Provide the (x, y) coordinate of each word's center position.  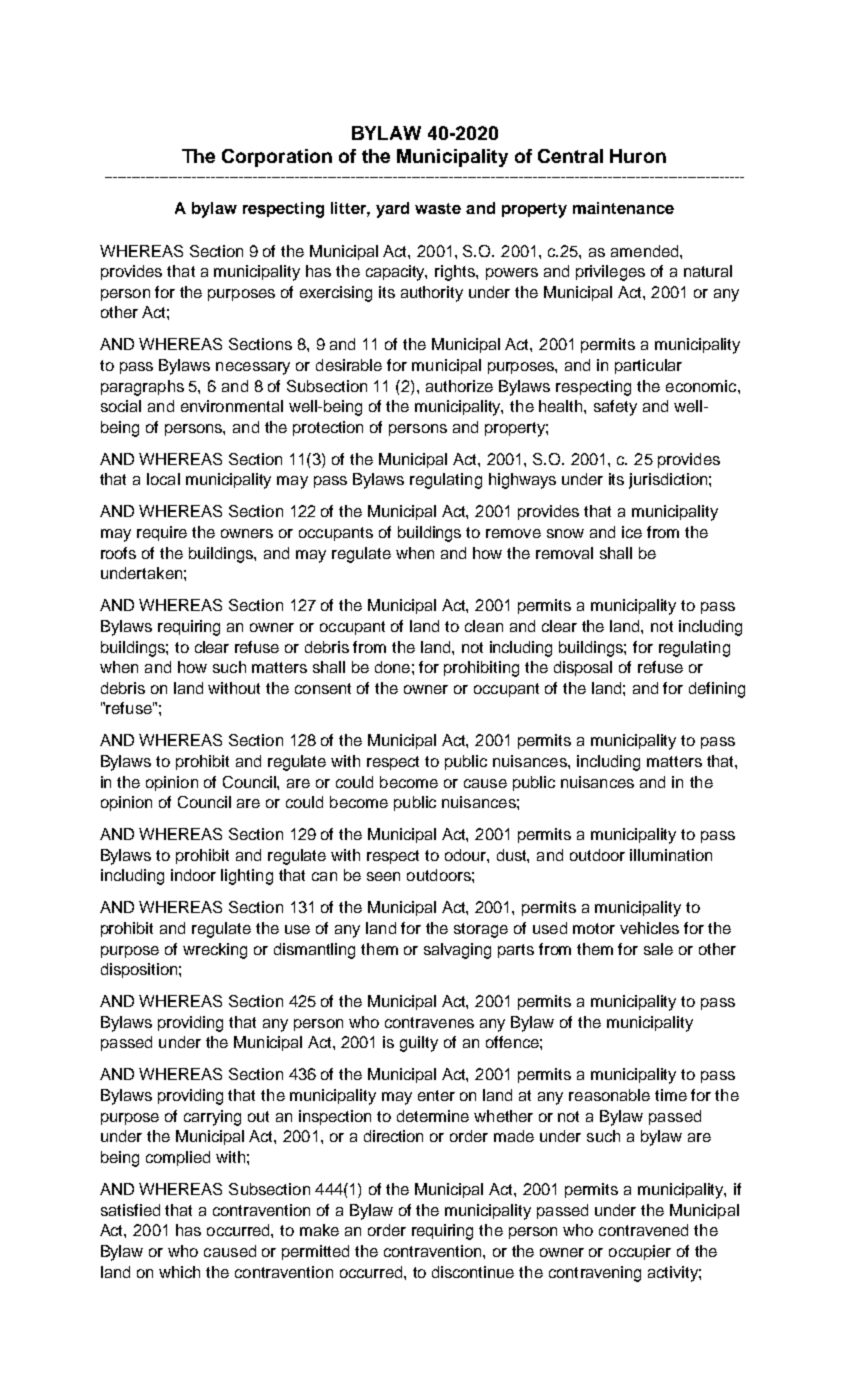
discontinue (473, 1272)
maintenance (623, 208)
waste (438, 208)
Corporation (277, 158)
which (179, 1272)
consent (323, 688)
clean (484, 626)
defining (717, 690)
